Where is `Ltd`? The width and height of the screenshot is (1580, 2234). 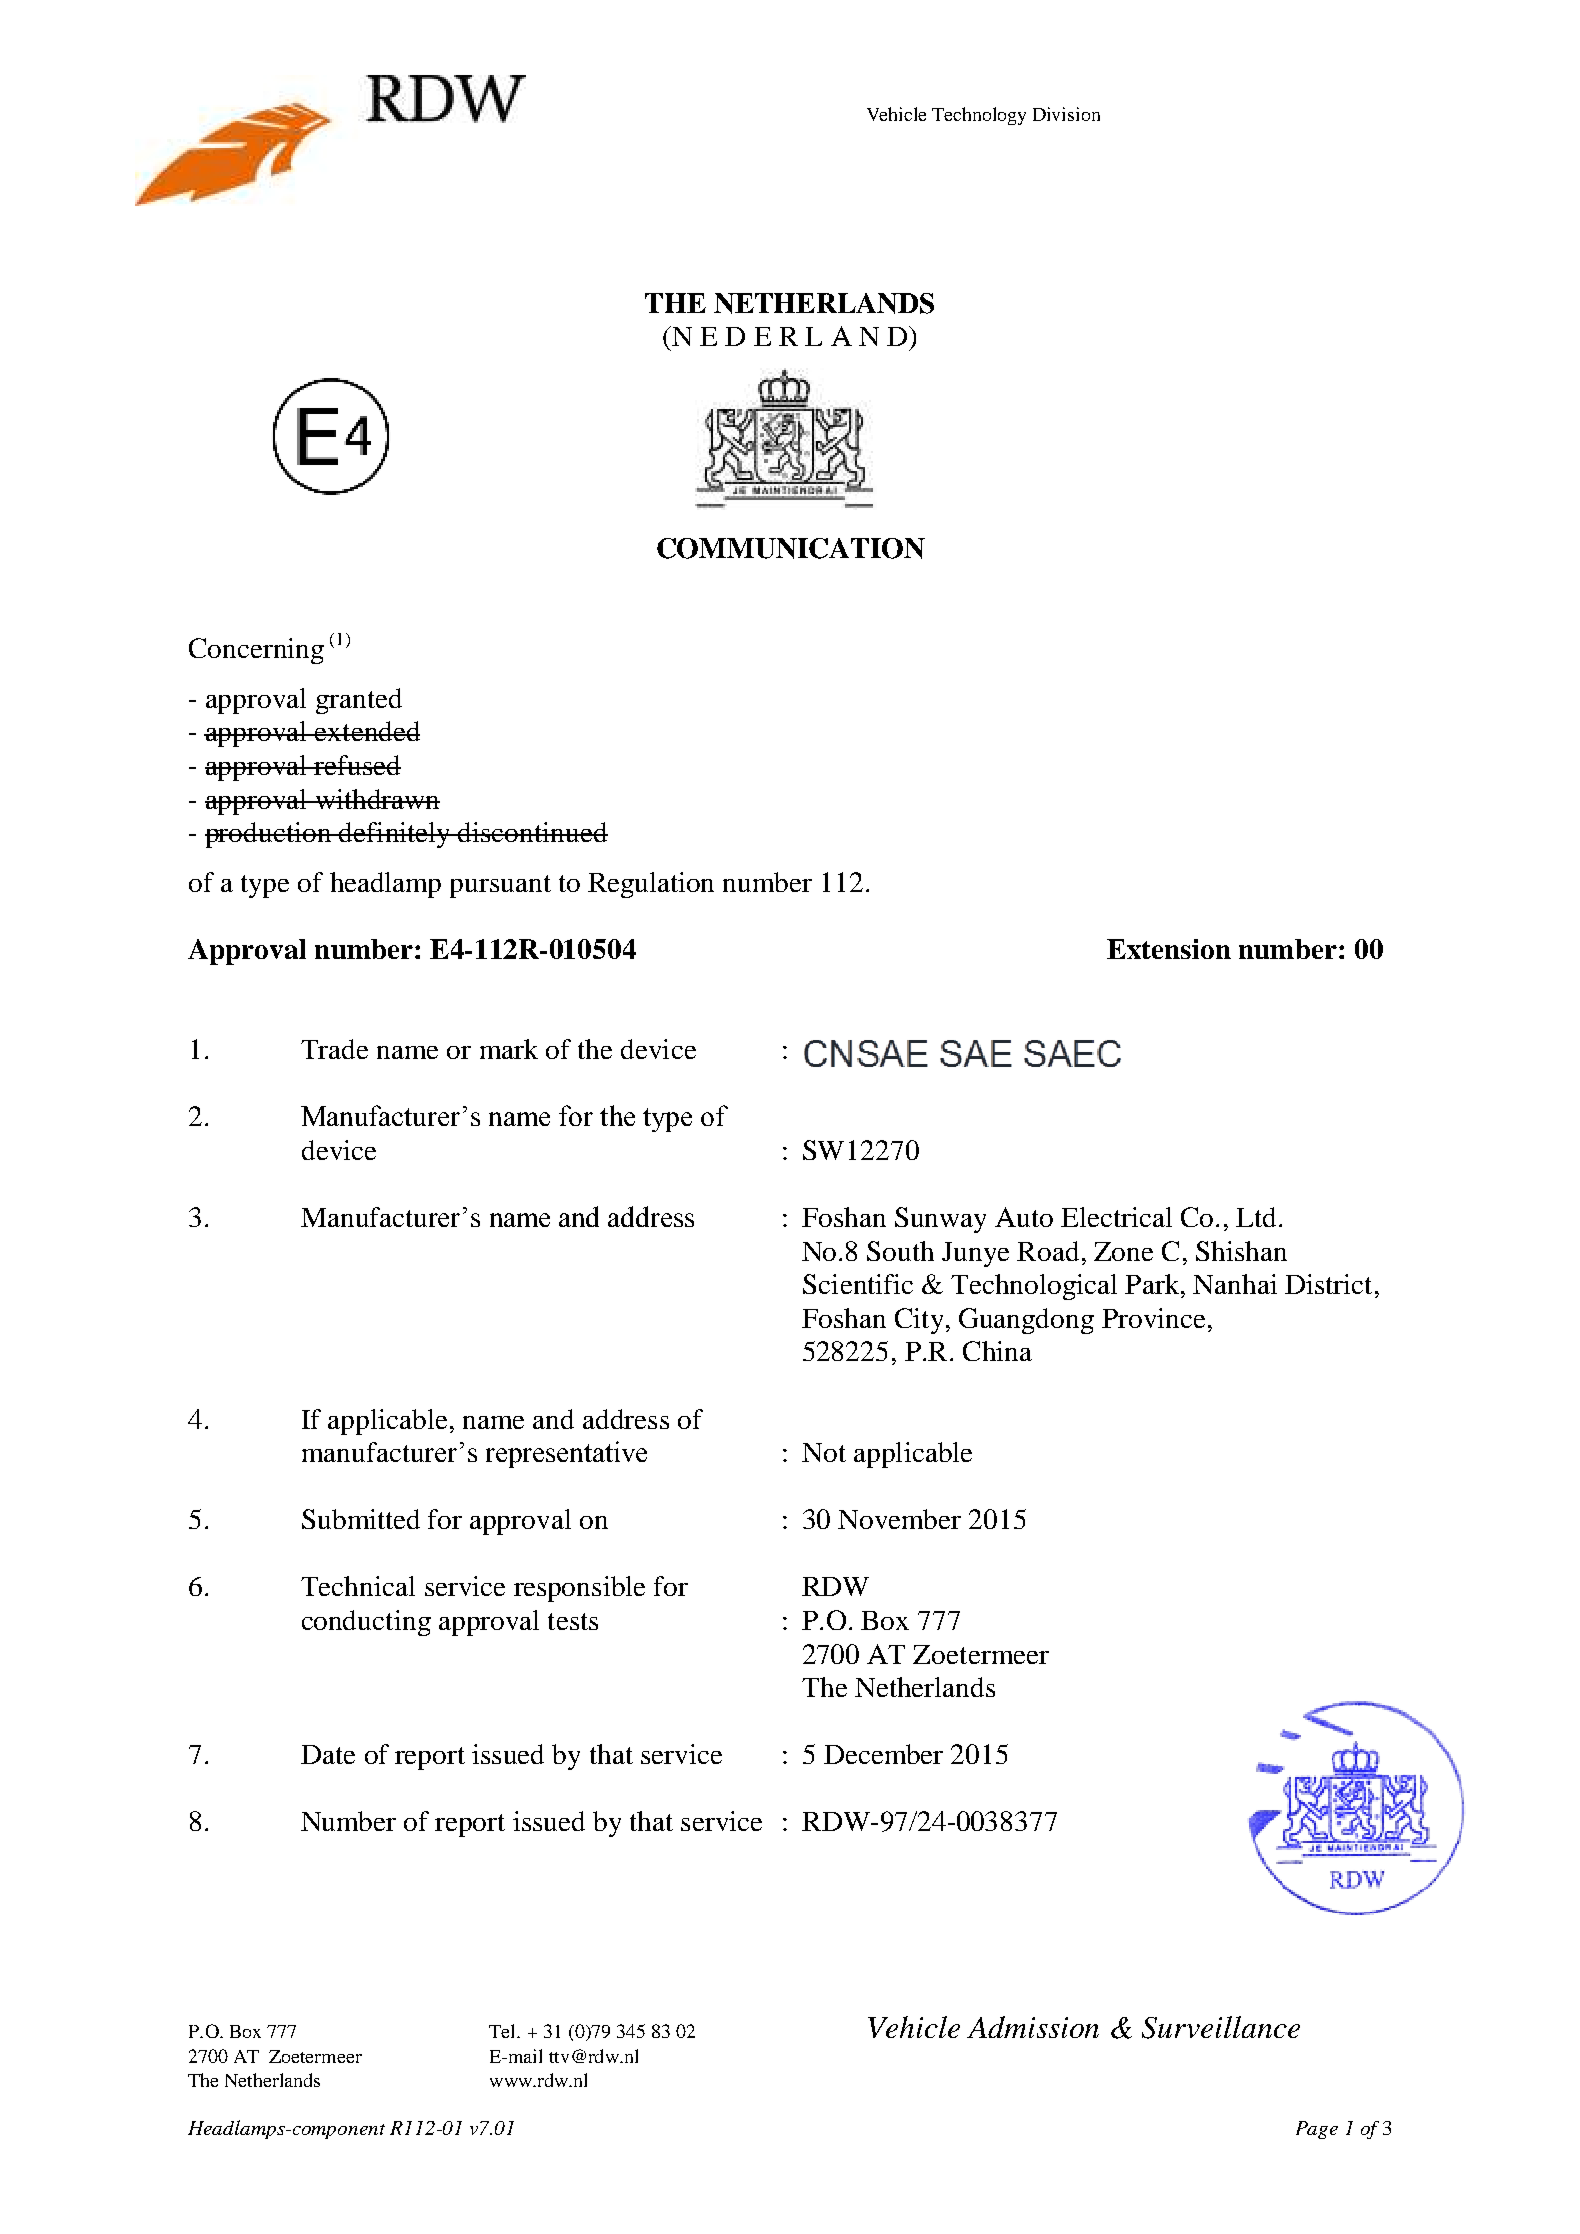 Ltd is located at coordinates (1256, 1217).
